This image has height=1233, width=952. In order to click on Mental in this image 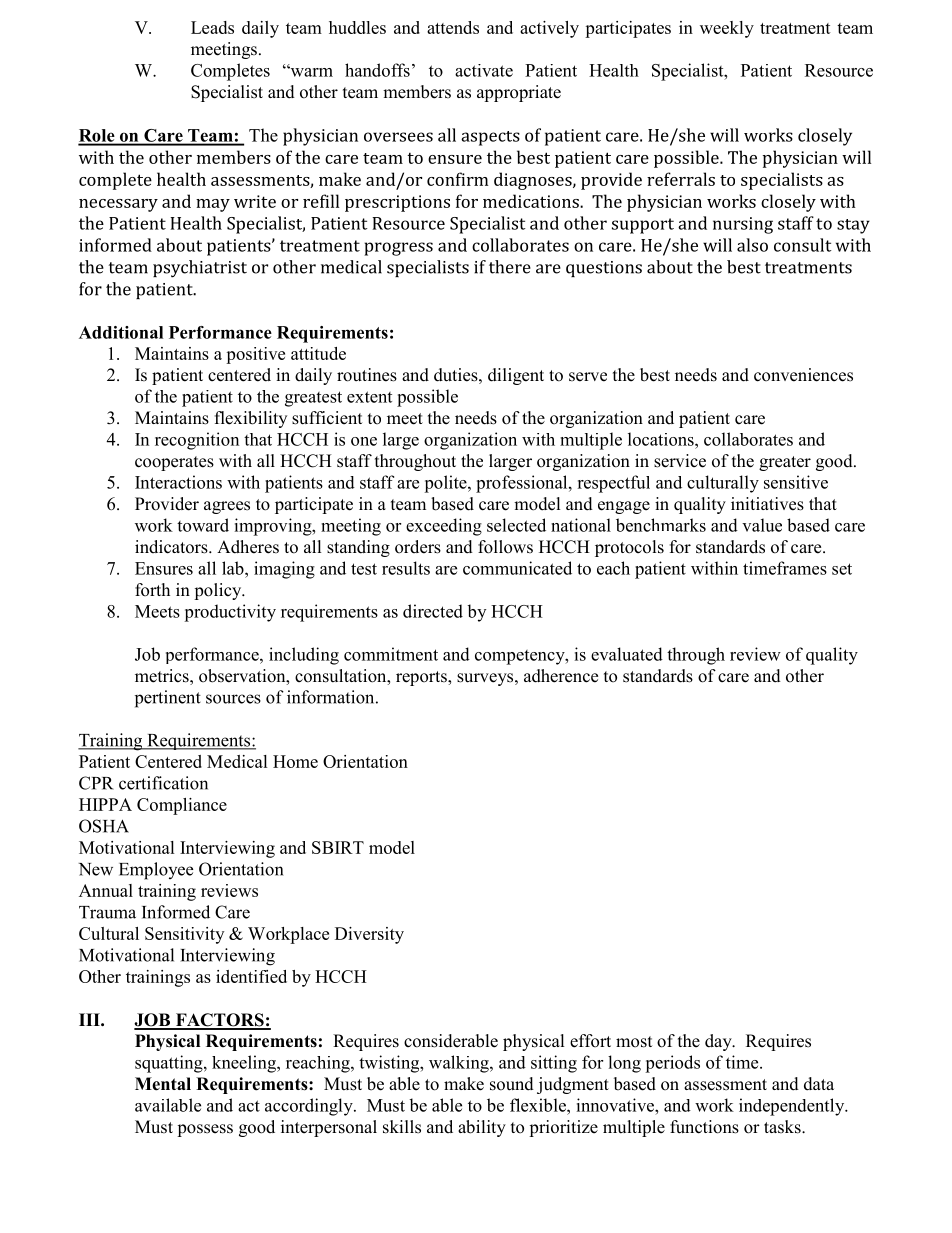, I will do `click(163, 1084)`.
